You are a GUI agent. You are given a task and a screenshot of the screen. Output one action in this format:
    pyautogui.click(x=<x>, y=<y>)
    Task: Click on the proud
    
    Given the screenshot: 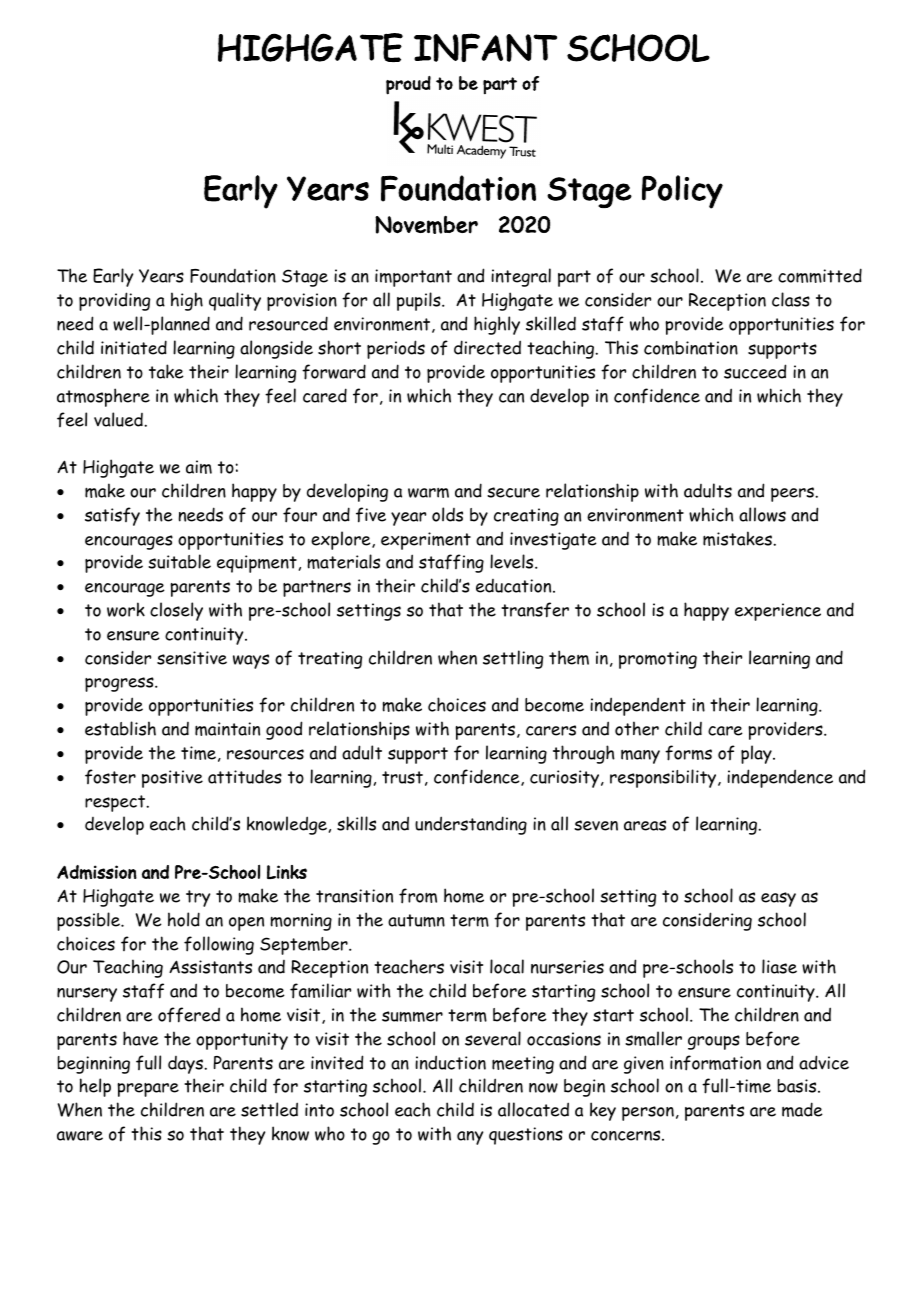 What is the action you would take?
    pyautogui.click(x=408, y=85)
